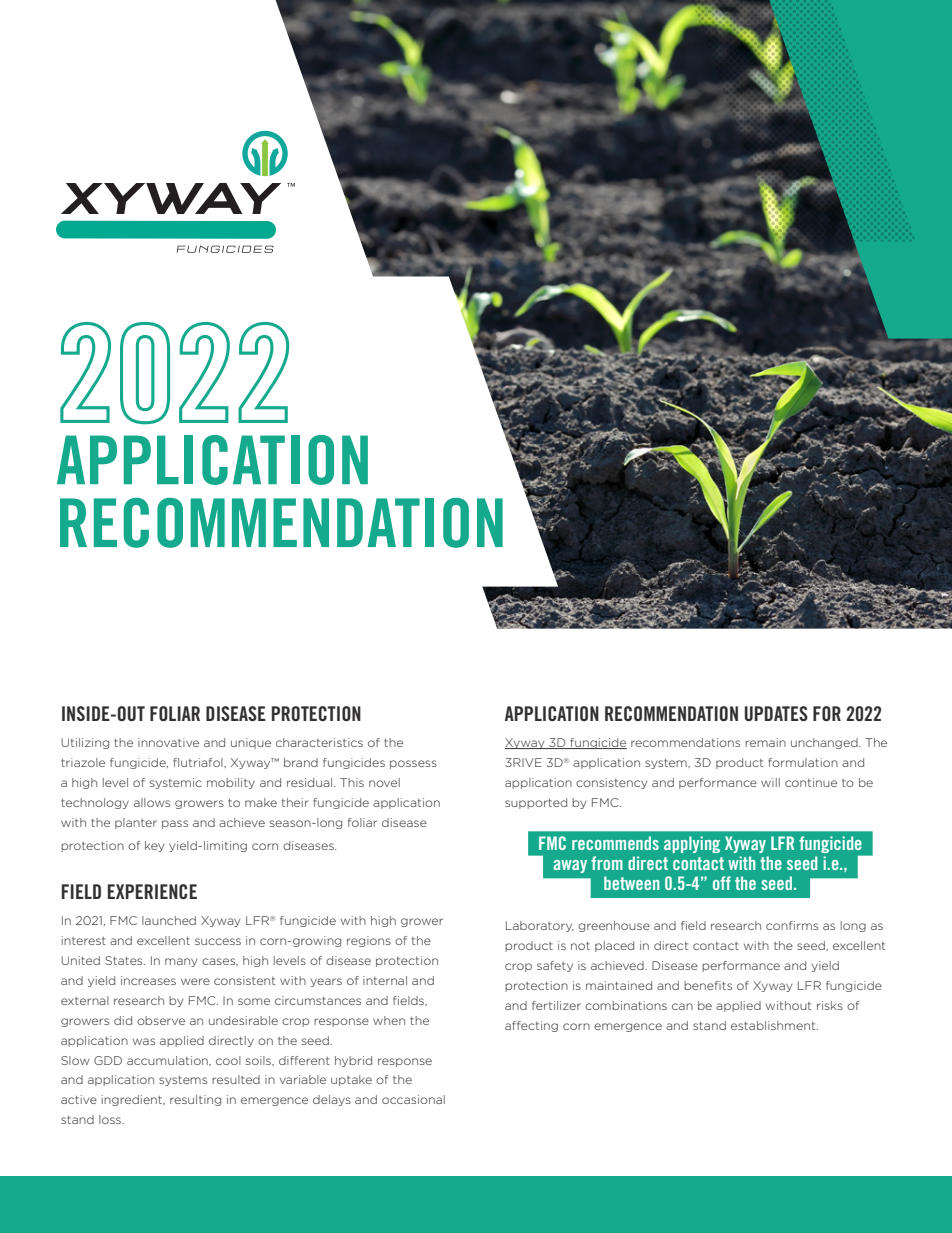  I want to click on resulting, so click(195, 1100).
